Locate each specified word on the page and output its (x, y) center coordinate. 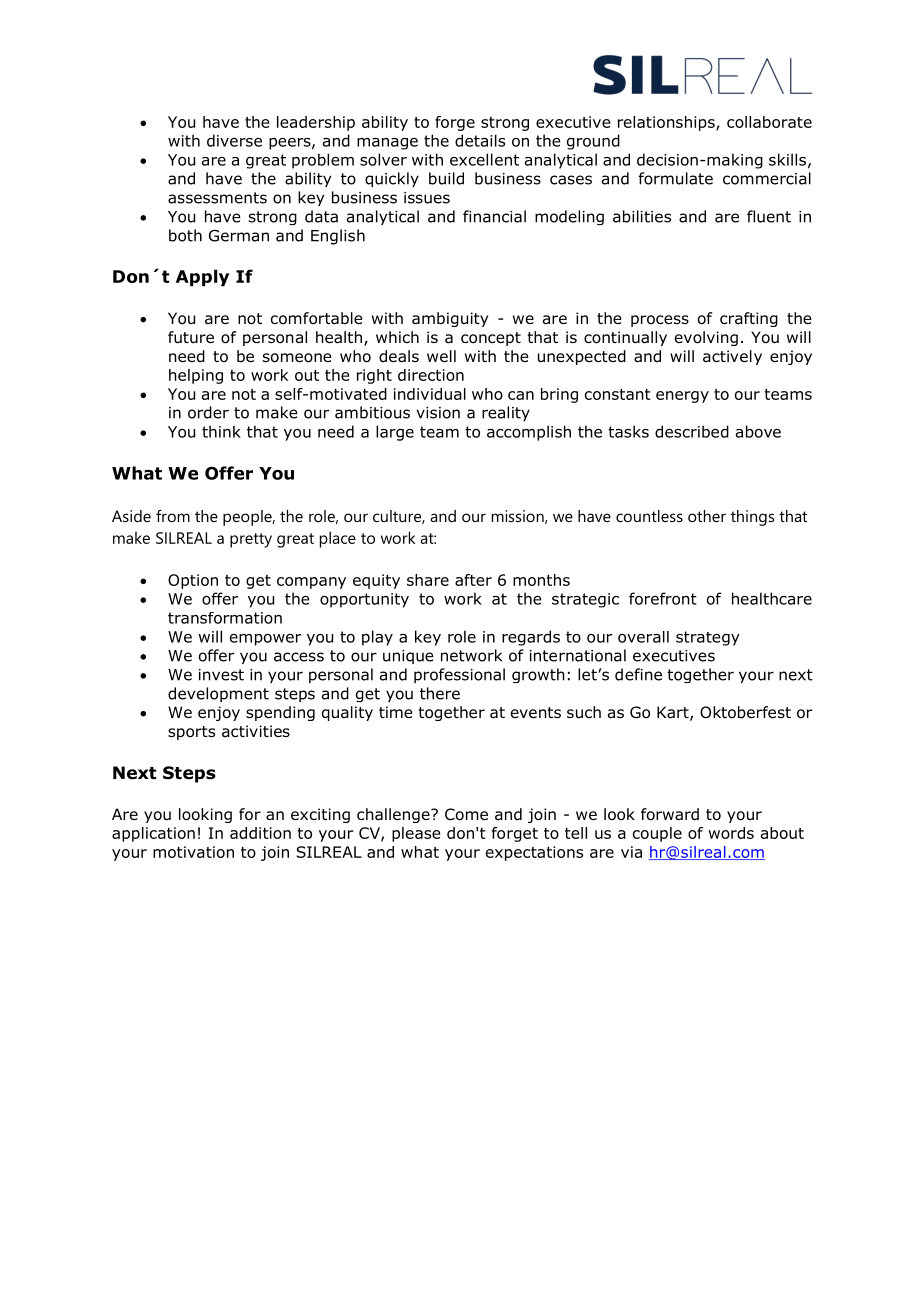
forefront (663, 598)
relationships (667, 123)
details (480, 140)
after (473, 580)
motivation (193, 852)
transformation (225, 618)
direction (431, 375)
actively (732, 357)
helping (196, 376)
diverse (234, 140)
